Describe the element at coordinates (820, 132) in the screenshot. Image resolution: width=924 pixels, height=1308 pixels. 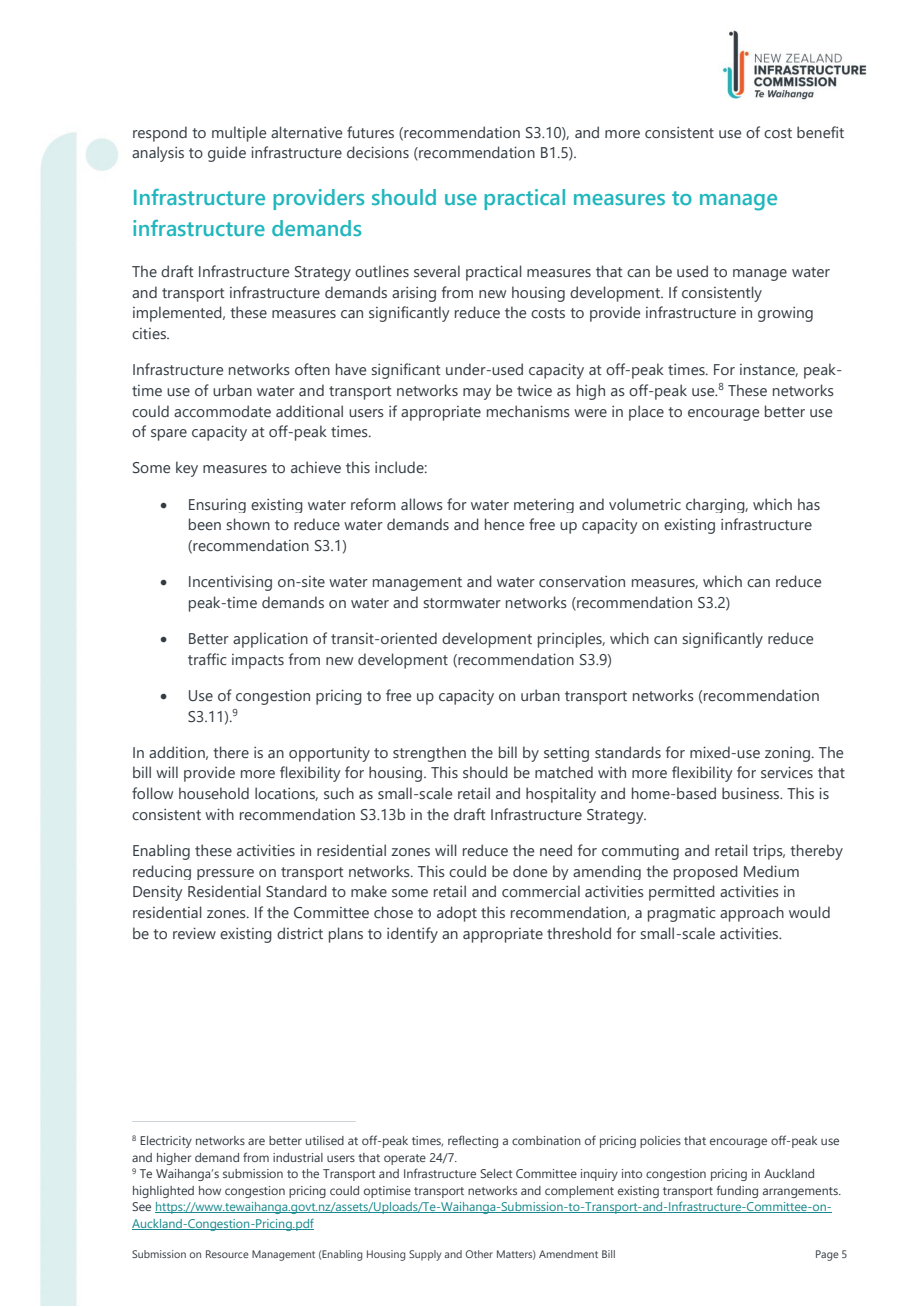
I see `benefit` at that location.
